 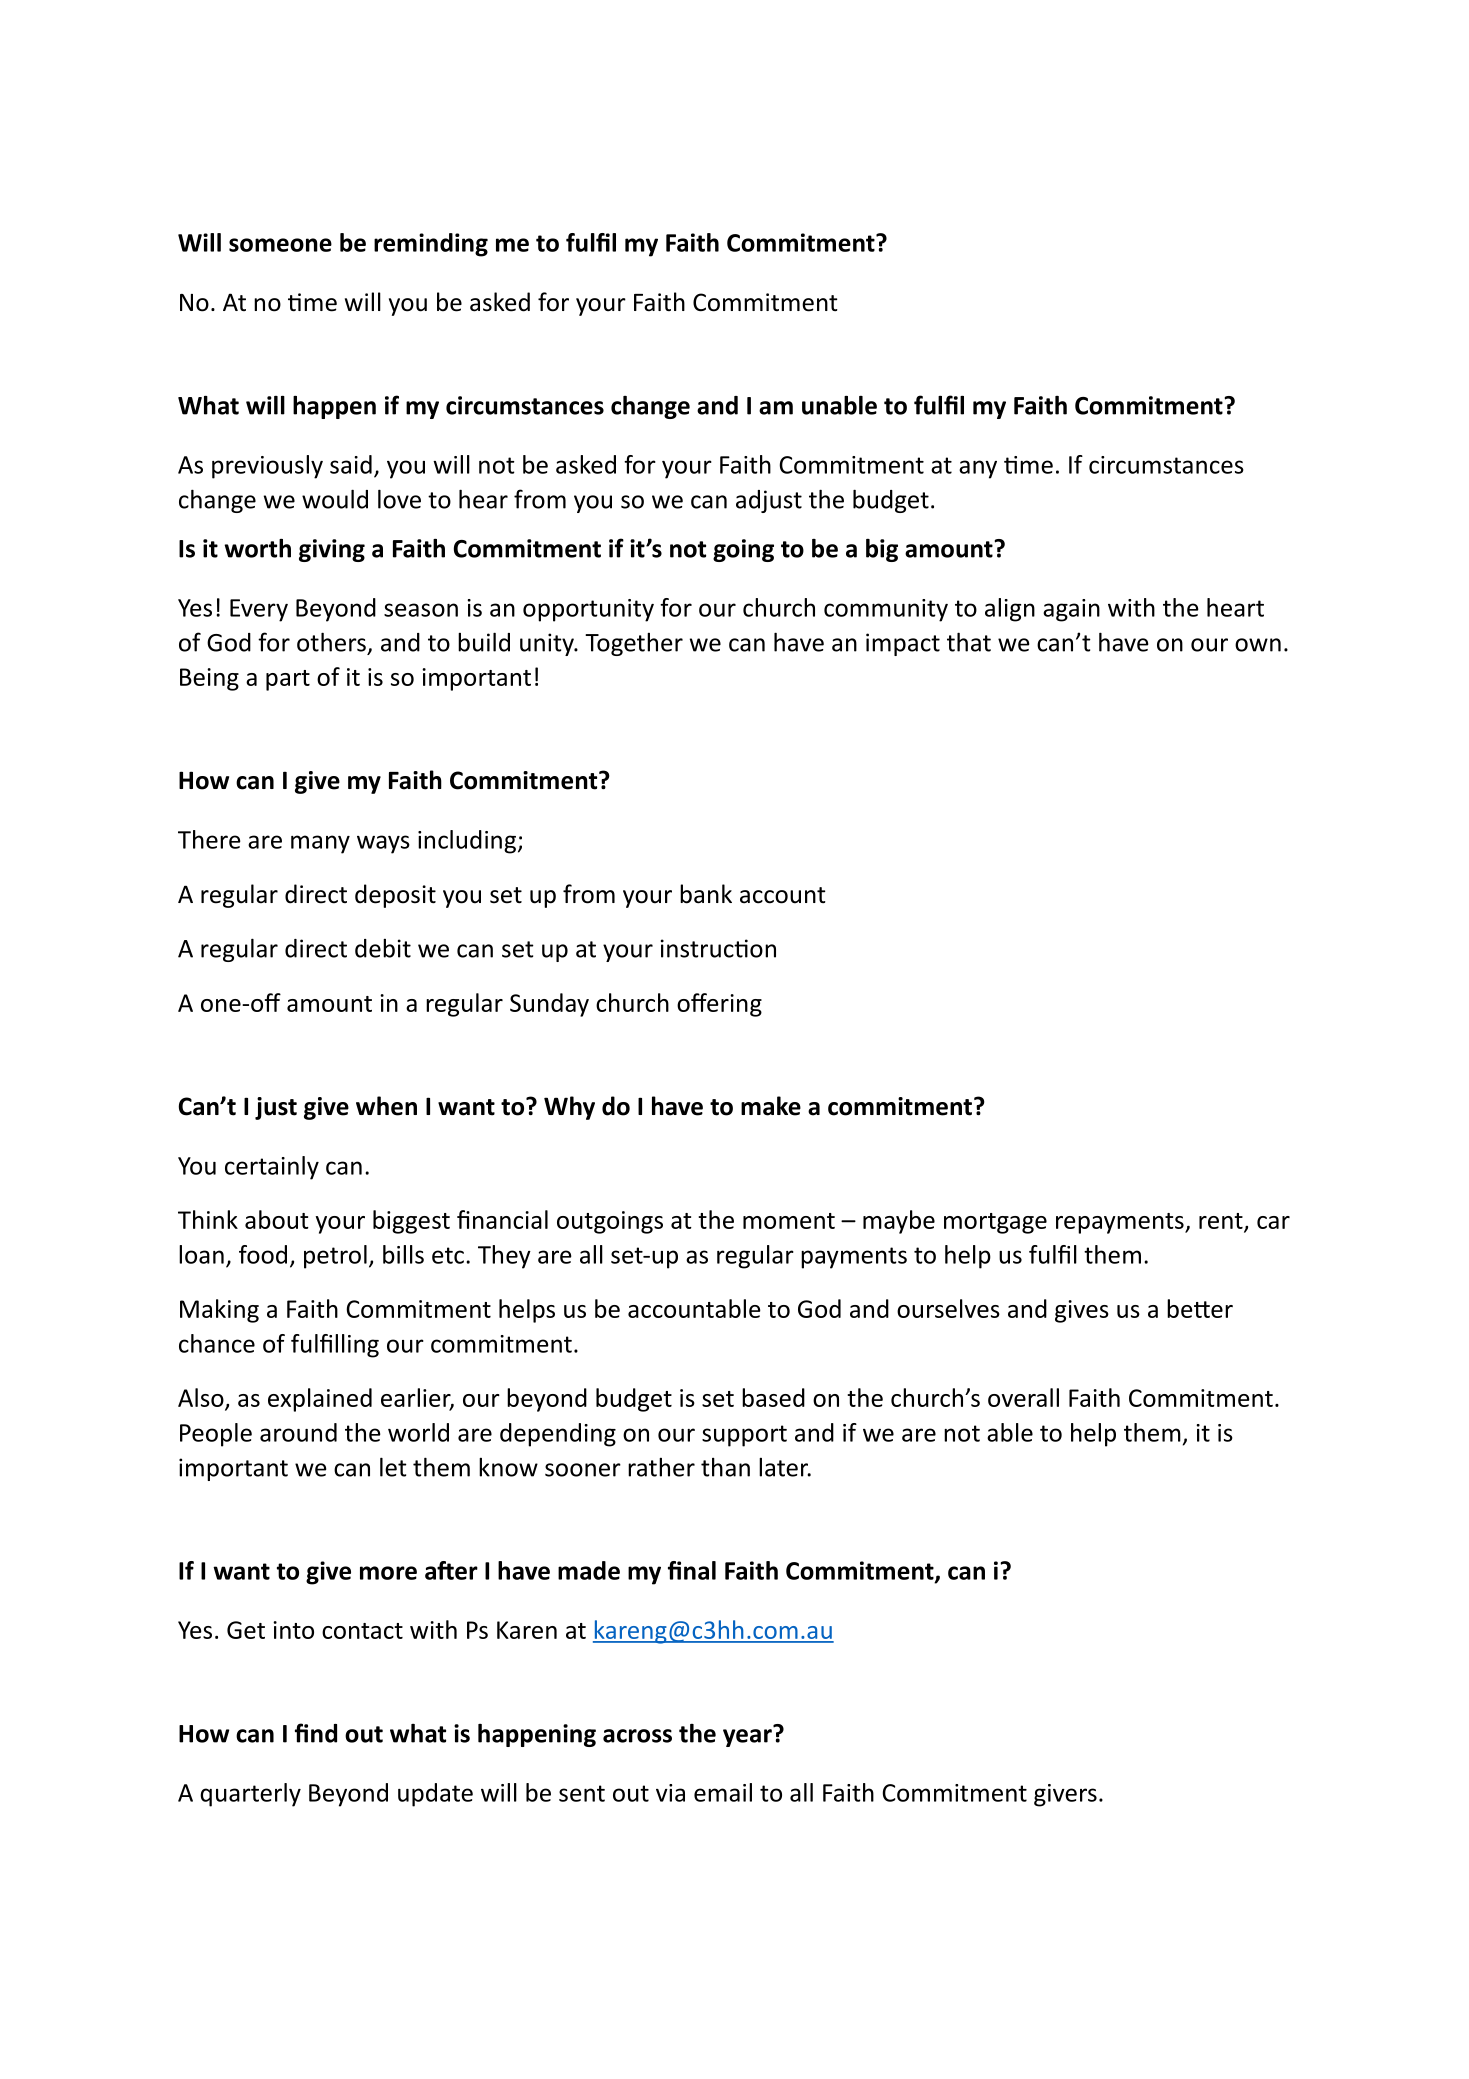 What do you see at coordinates (1222, 1222) in the screenshot?
I see `rent` at bounding box center [1222, 1222].
